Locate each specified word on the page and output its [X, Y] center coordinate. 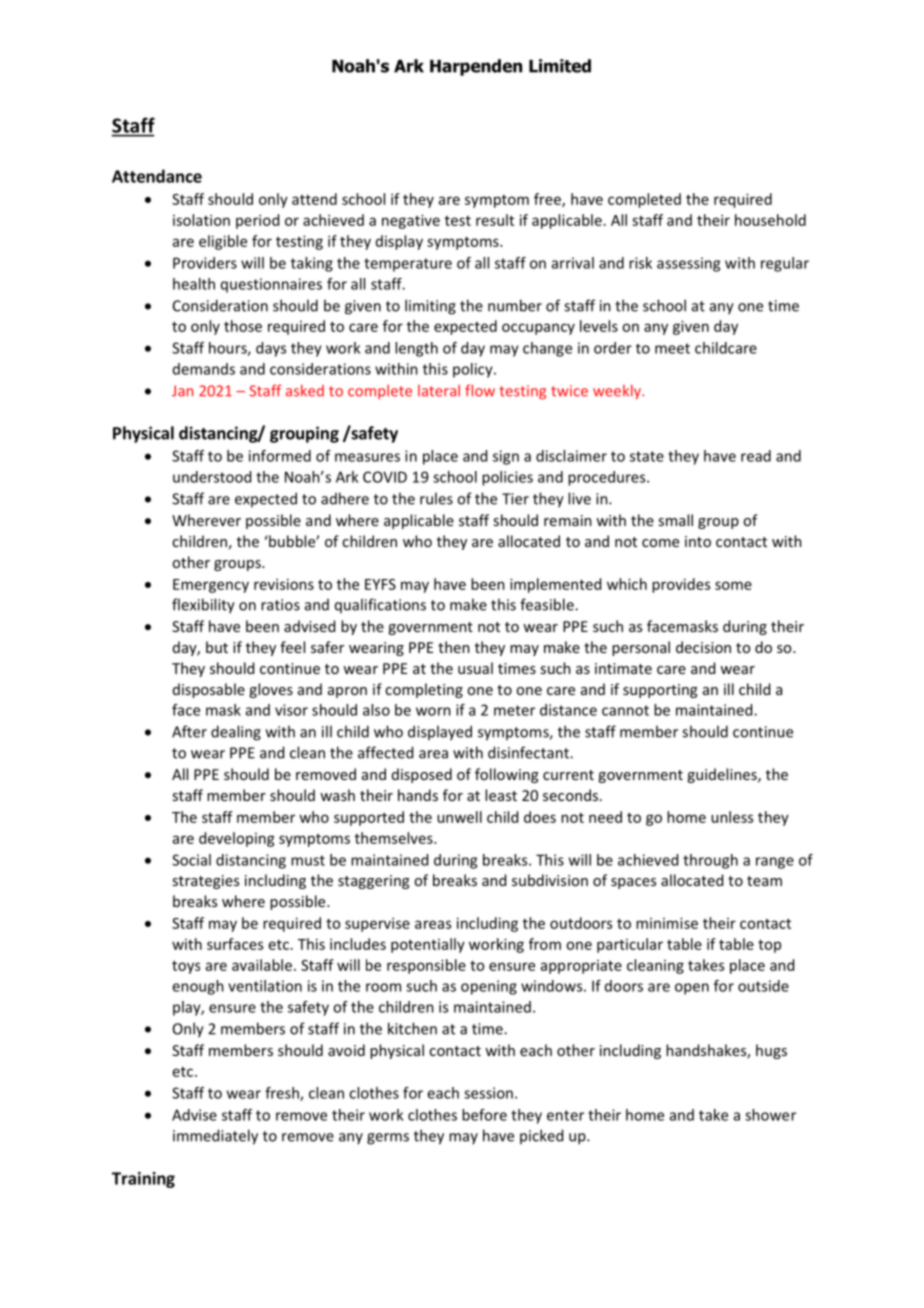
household [770, 220]
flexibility [203, 606]
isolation [201, 220]
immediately [215, 1137]
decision [703, 647]
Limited [560, 66]
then [454, 647]
